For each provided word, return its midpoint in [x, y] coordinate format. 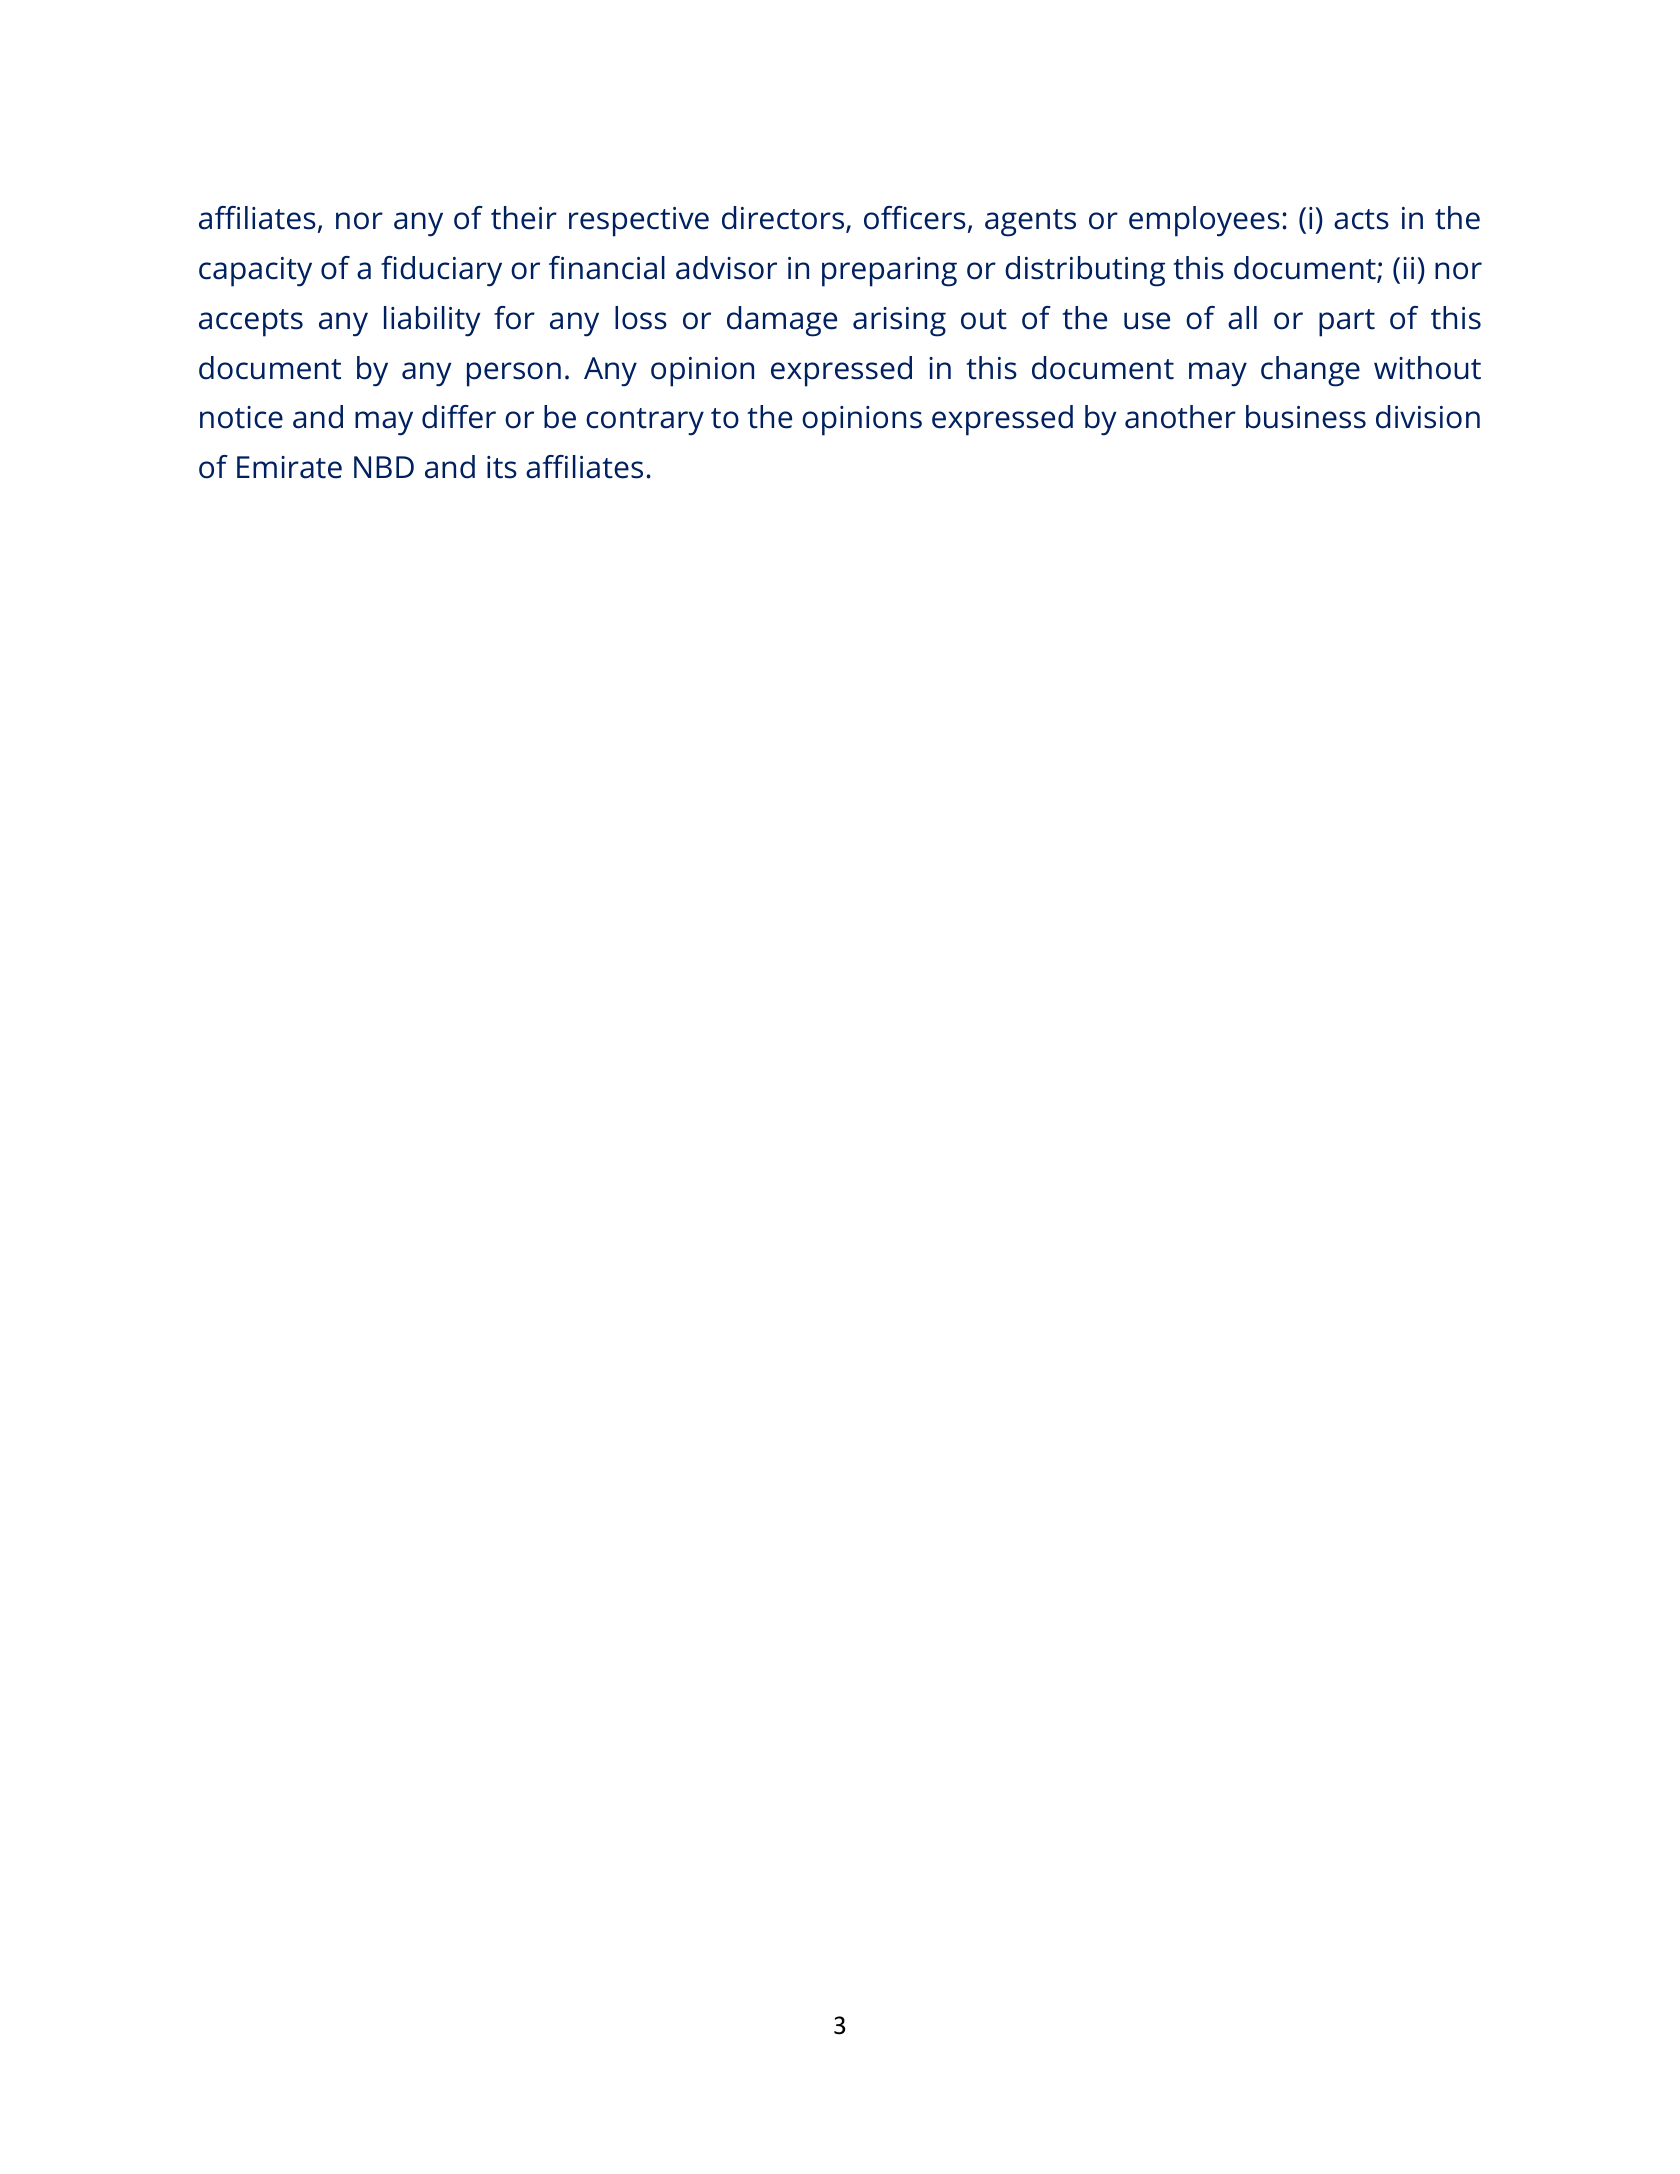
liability [432, 321]
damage [782, 321]
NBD [384, 467]
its [502, 467]
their [524, 218]
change [1310, 371]
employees [1204, 221]
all [1242, 318]
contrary [645, 422]
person [514, 374]
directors [784, 219]
